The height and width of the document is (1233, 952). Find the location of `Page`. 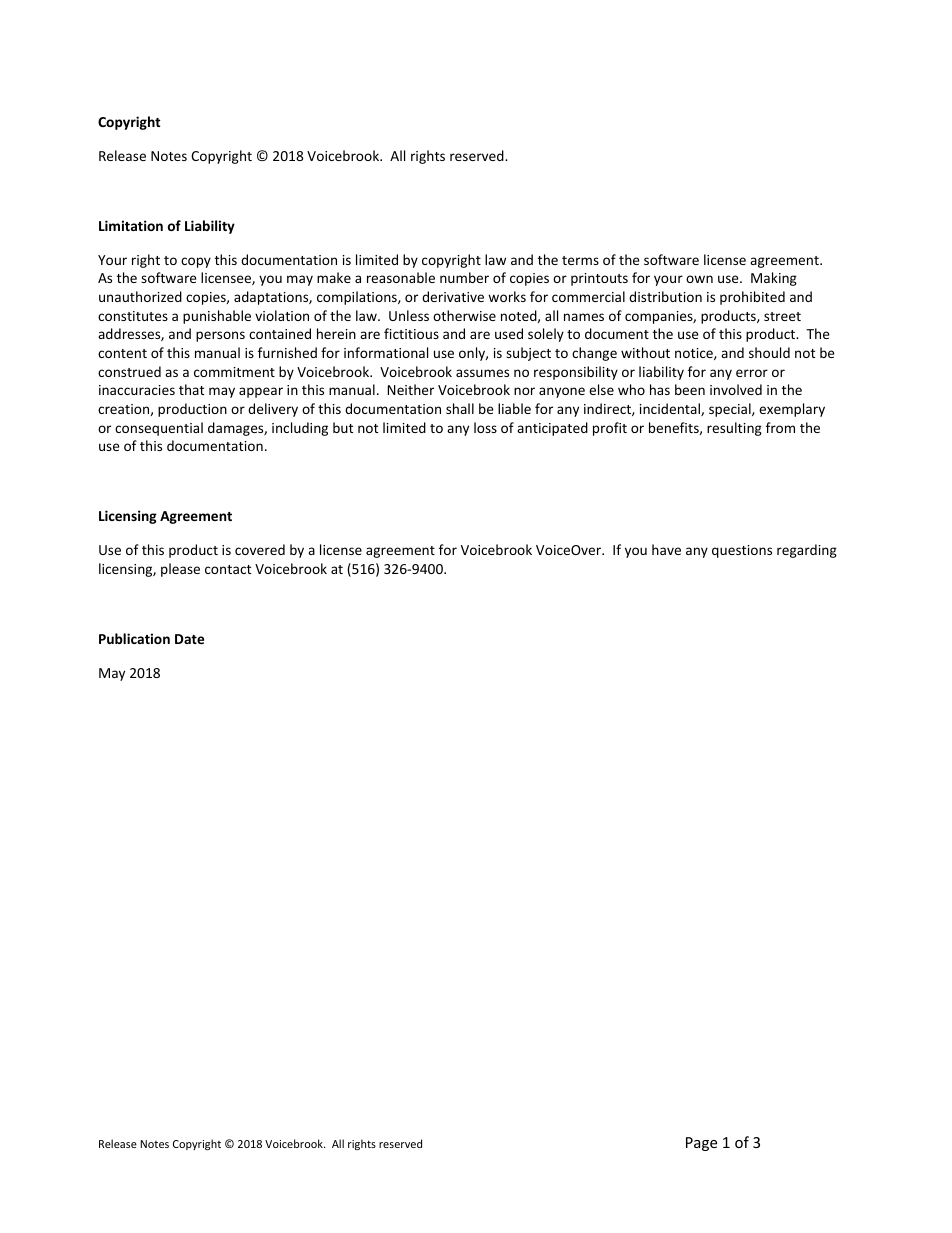

Page is located at coordinates (701, 1144).
